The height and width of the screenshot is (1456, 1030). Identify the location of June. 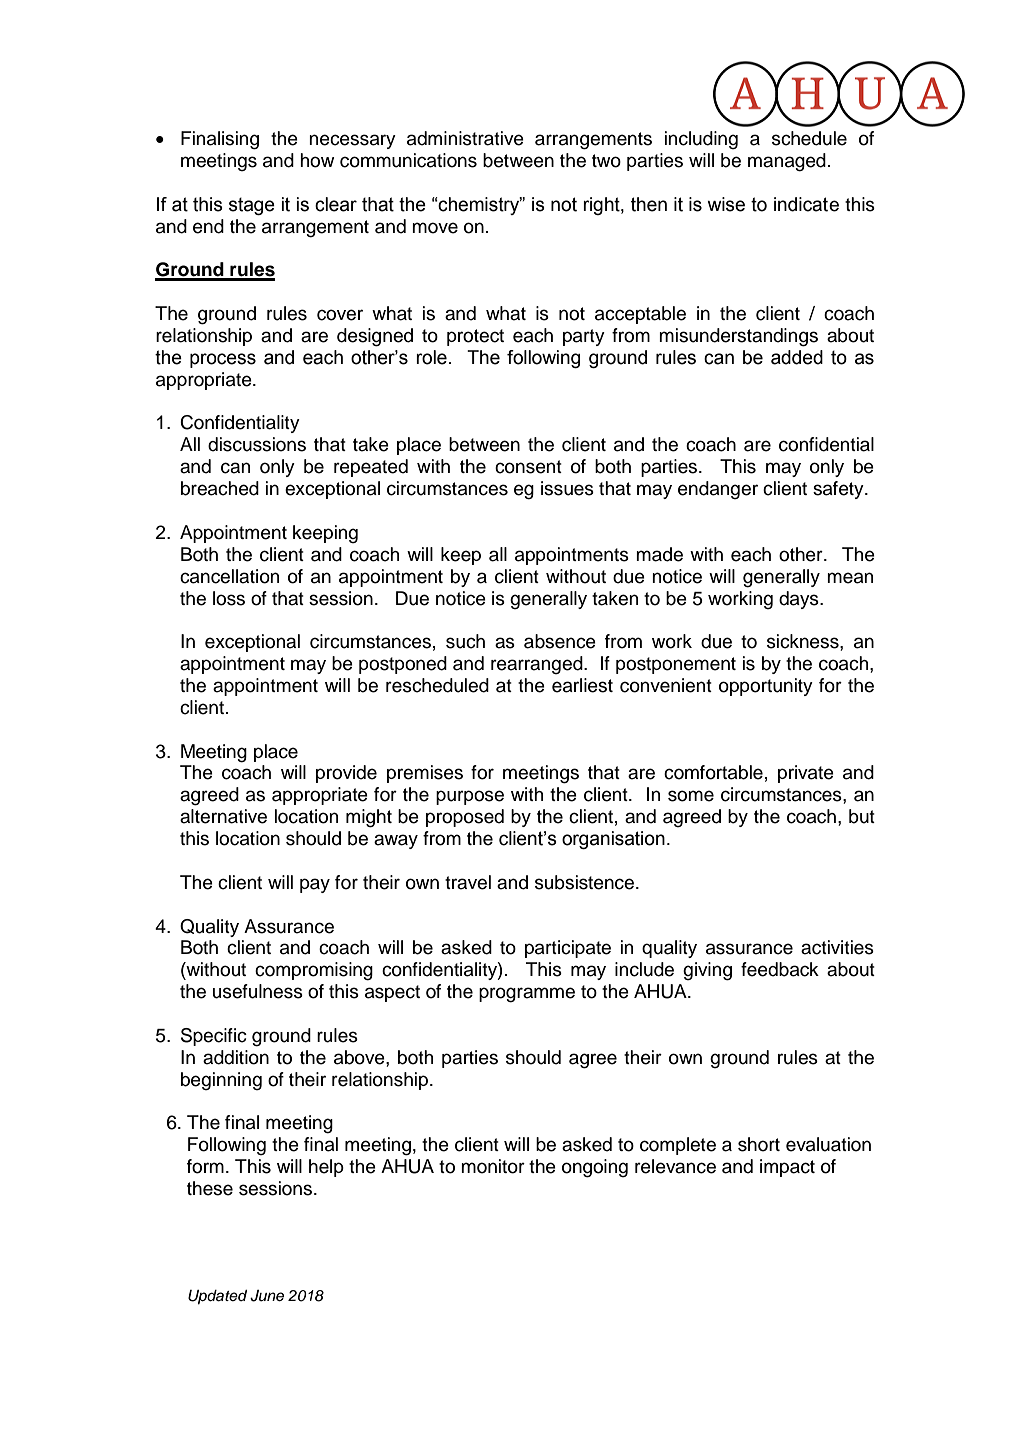
(267, 1296).
